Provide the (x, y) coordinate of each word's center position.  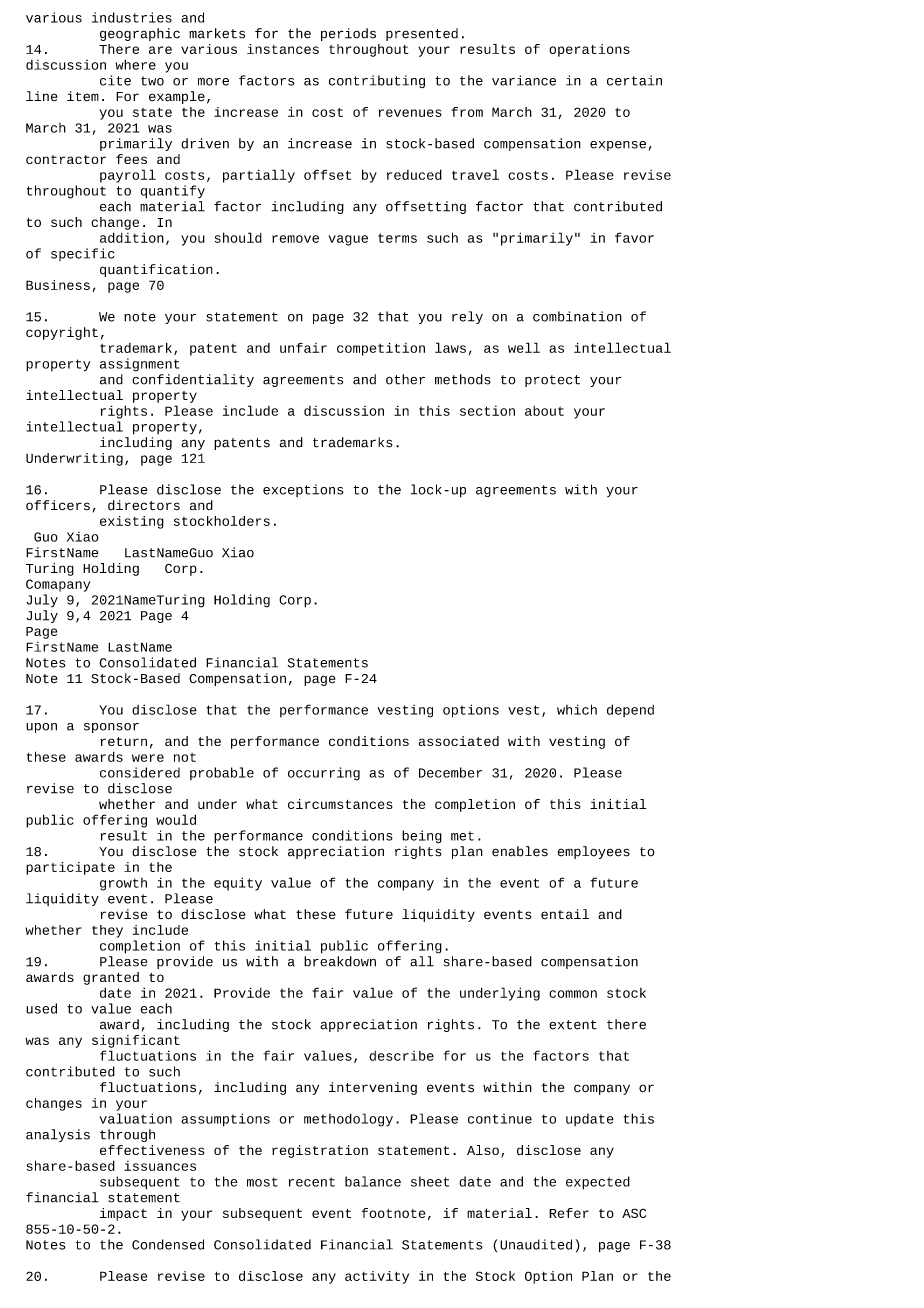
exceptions (303, 490)
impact (123, 1214)
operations (589, 50)
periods (348, 34)
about (544, 411)
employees (593, 852)
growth (123, 884)
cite (115, 80)
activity (377, 1277)
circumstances (340, 804)
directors (144, 505)
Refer (569, 1213)
